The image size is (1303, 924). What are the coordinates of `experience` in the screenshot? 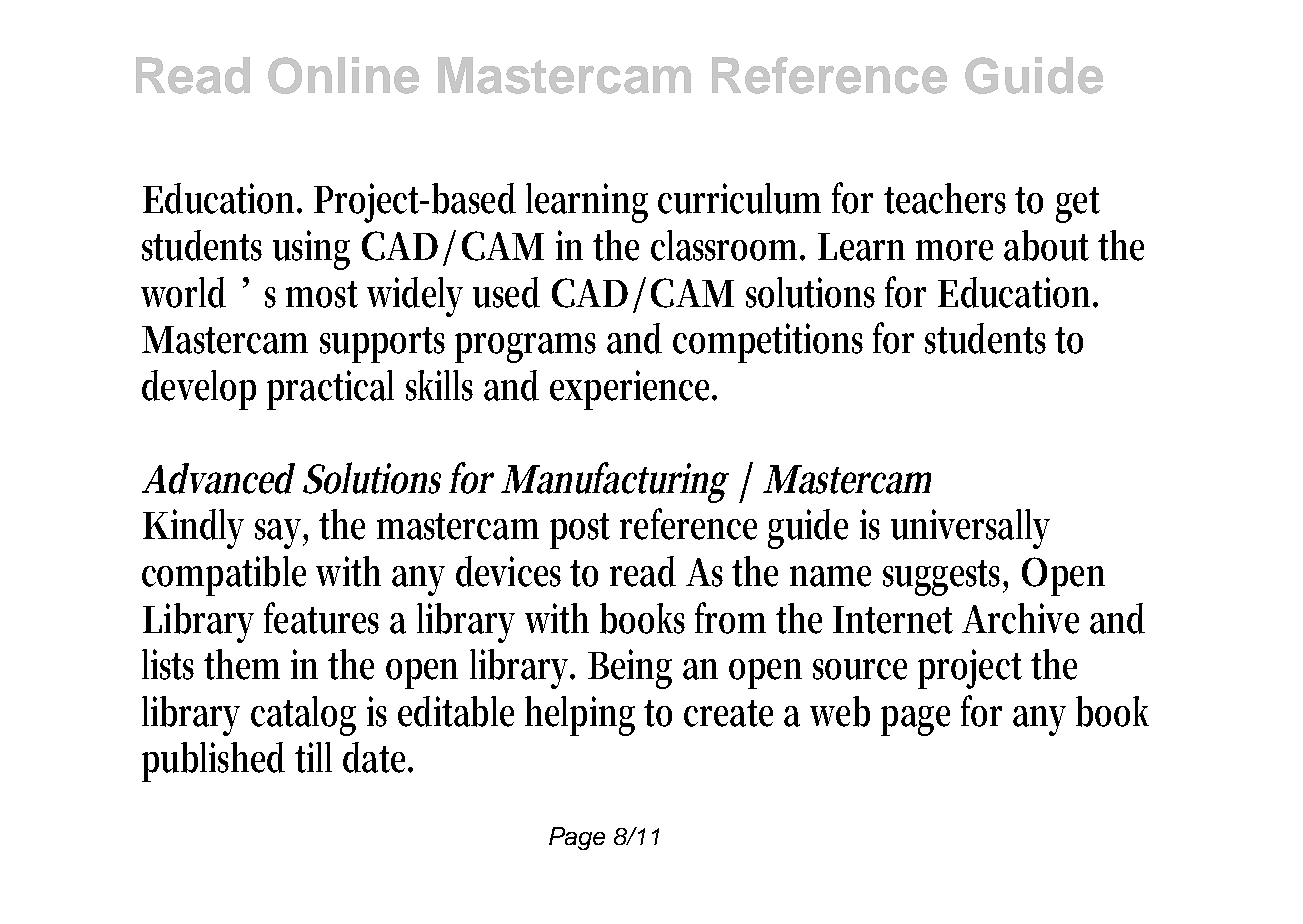 It's located at (633, 390).
